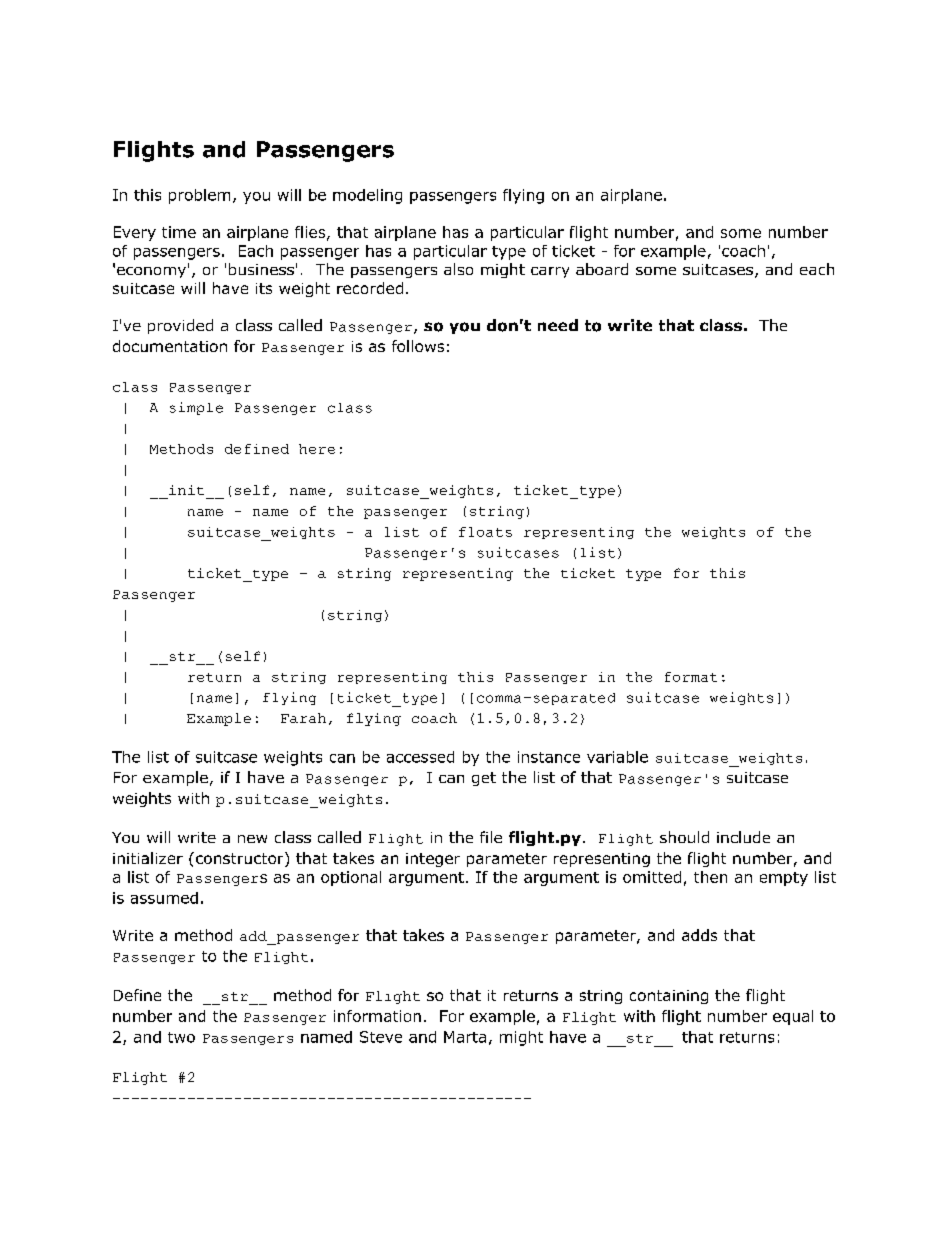  I want to click on Farah, so click(303, 718).
